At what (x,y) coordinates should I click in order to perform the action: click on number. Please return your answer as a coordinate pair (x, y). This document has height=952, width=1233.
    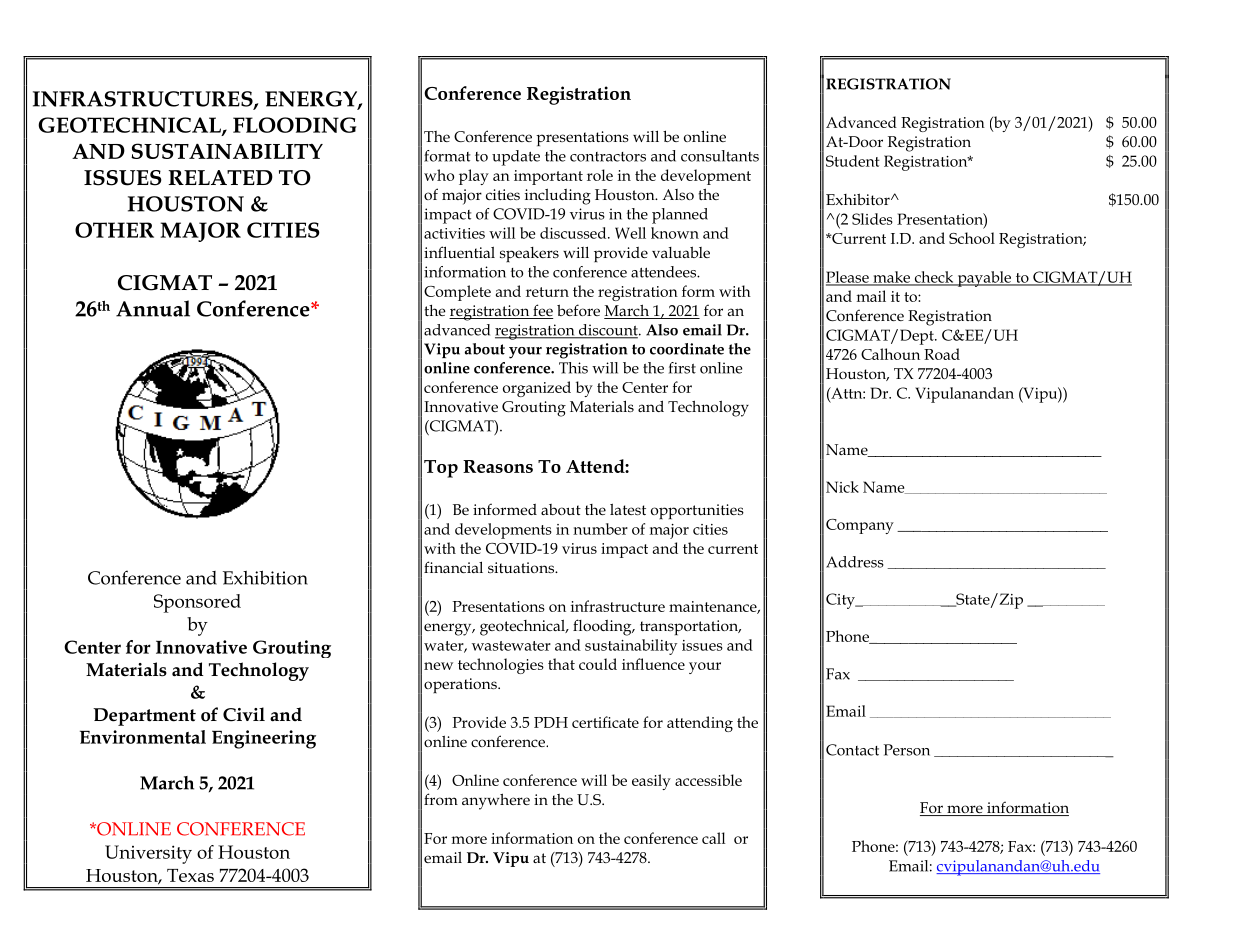
    Looking at the image, I should click on (600, 529).
